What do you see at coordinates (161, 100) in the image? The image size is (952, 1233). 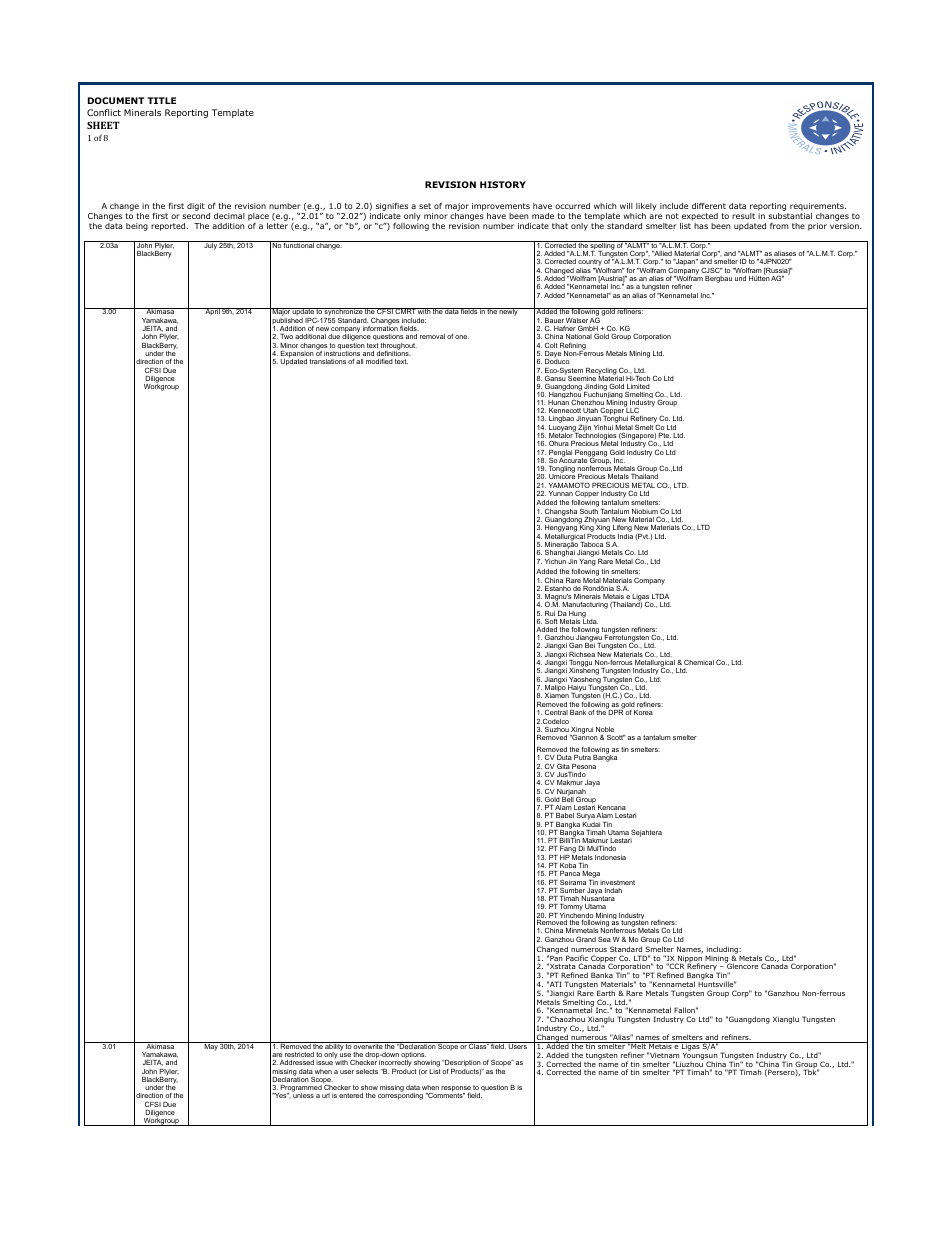 I see `TITLE` at bounding box center [161, 100].
